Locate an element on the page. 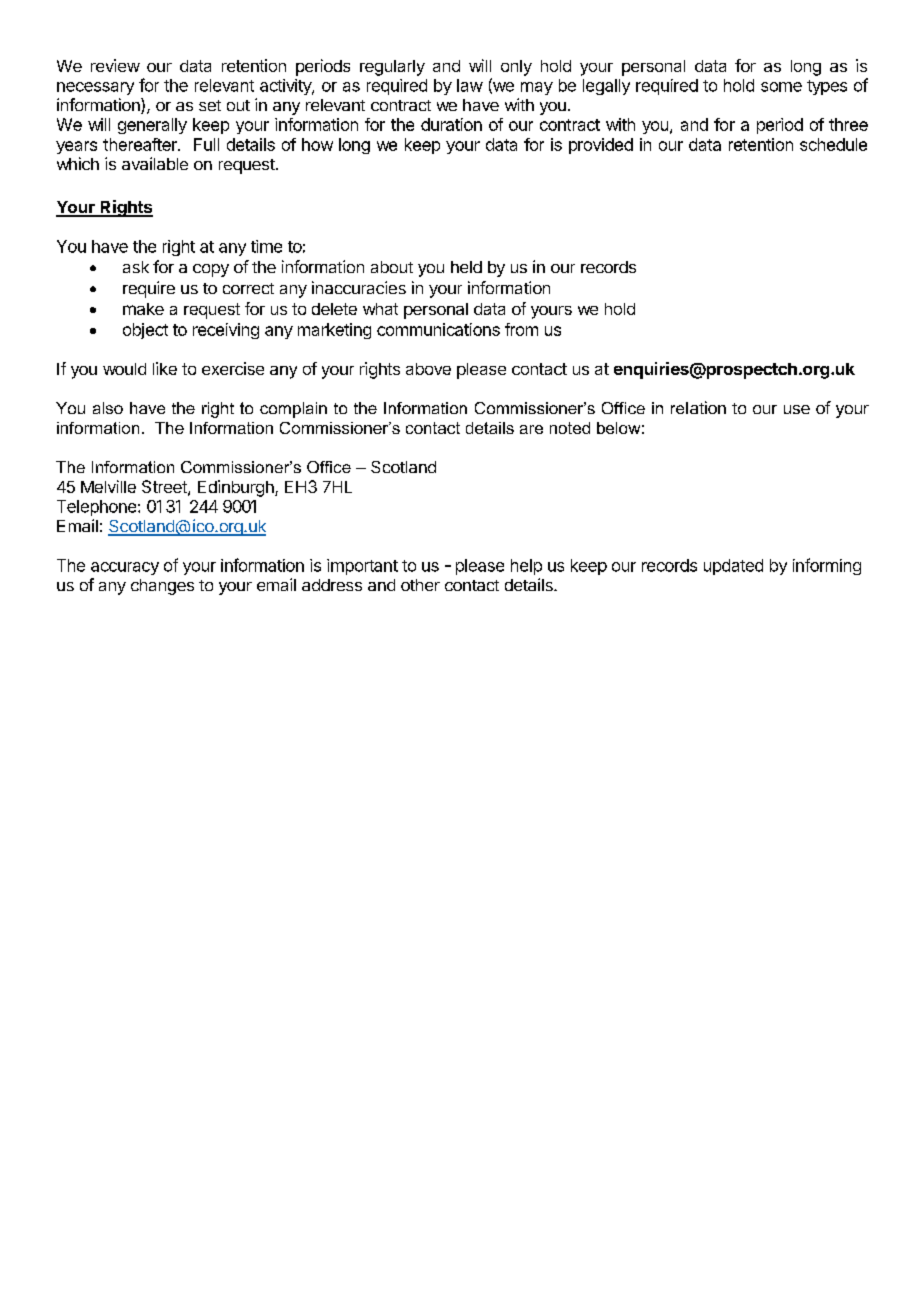  held is located at coordinates (466, 267).
